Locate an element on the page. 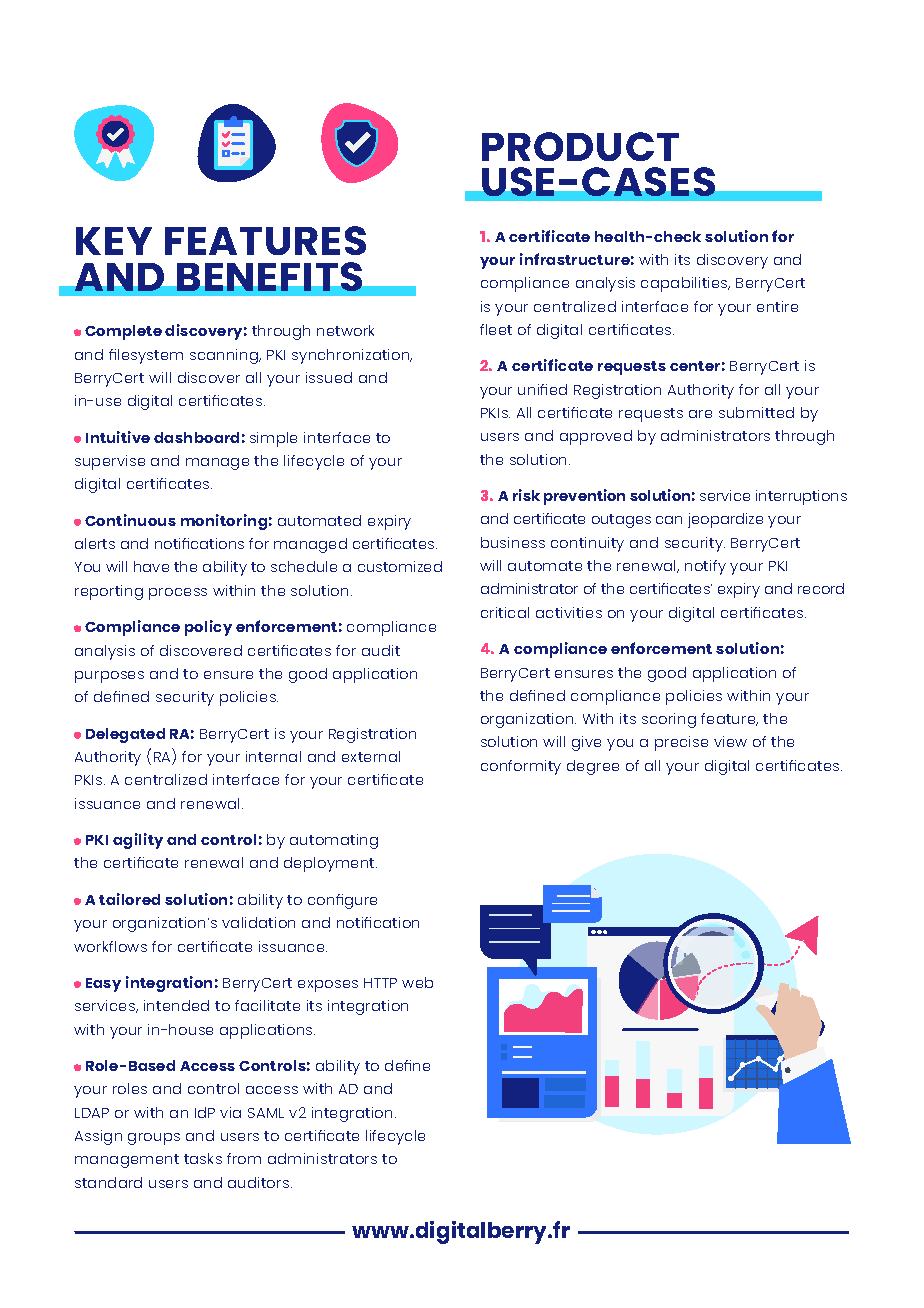 The width and height of the page is (924, 1308). web is located at coordinates (417, 982).
